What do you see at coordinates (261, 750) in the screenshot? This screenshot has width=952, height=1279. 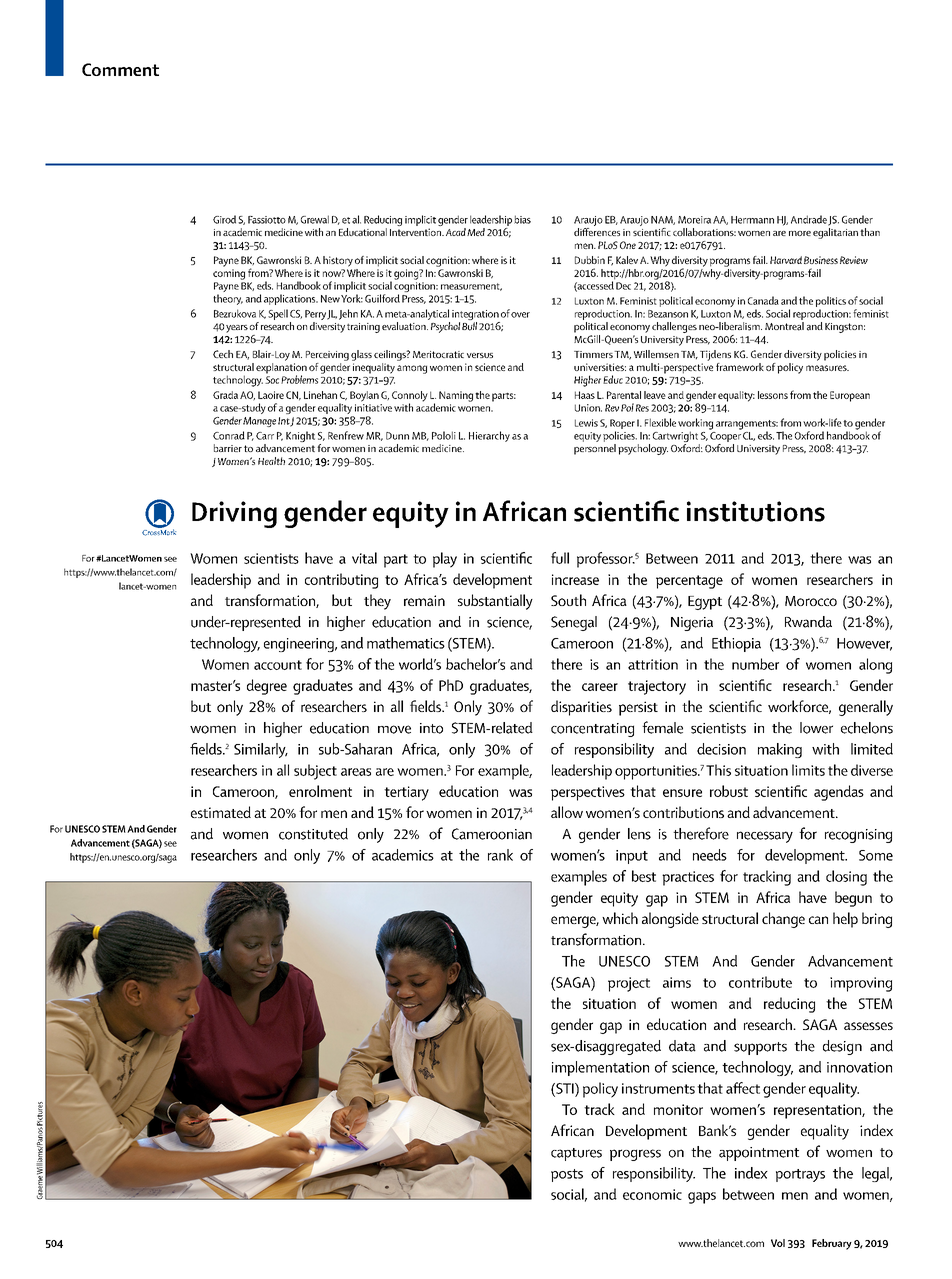 I see `Similarly` at bounding box center [261, 750].
